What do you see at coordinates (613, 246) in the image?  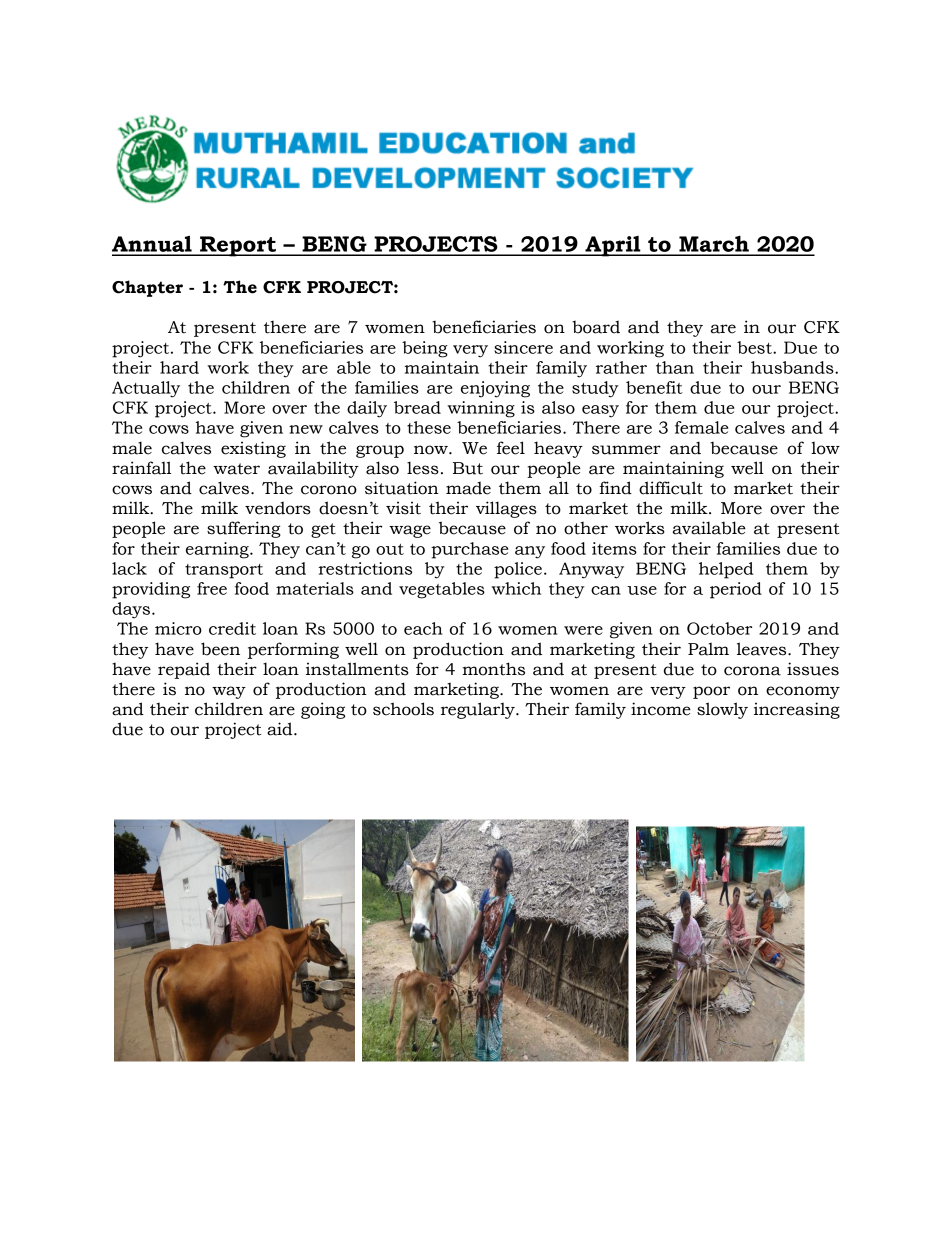 I see `April` at bounding box center [613, 246].
